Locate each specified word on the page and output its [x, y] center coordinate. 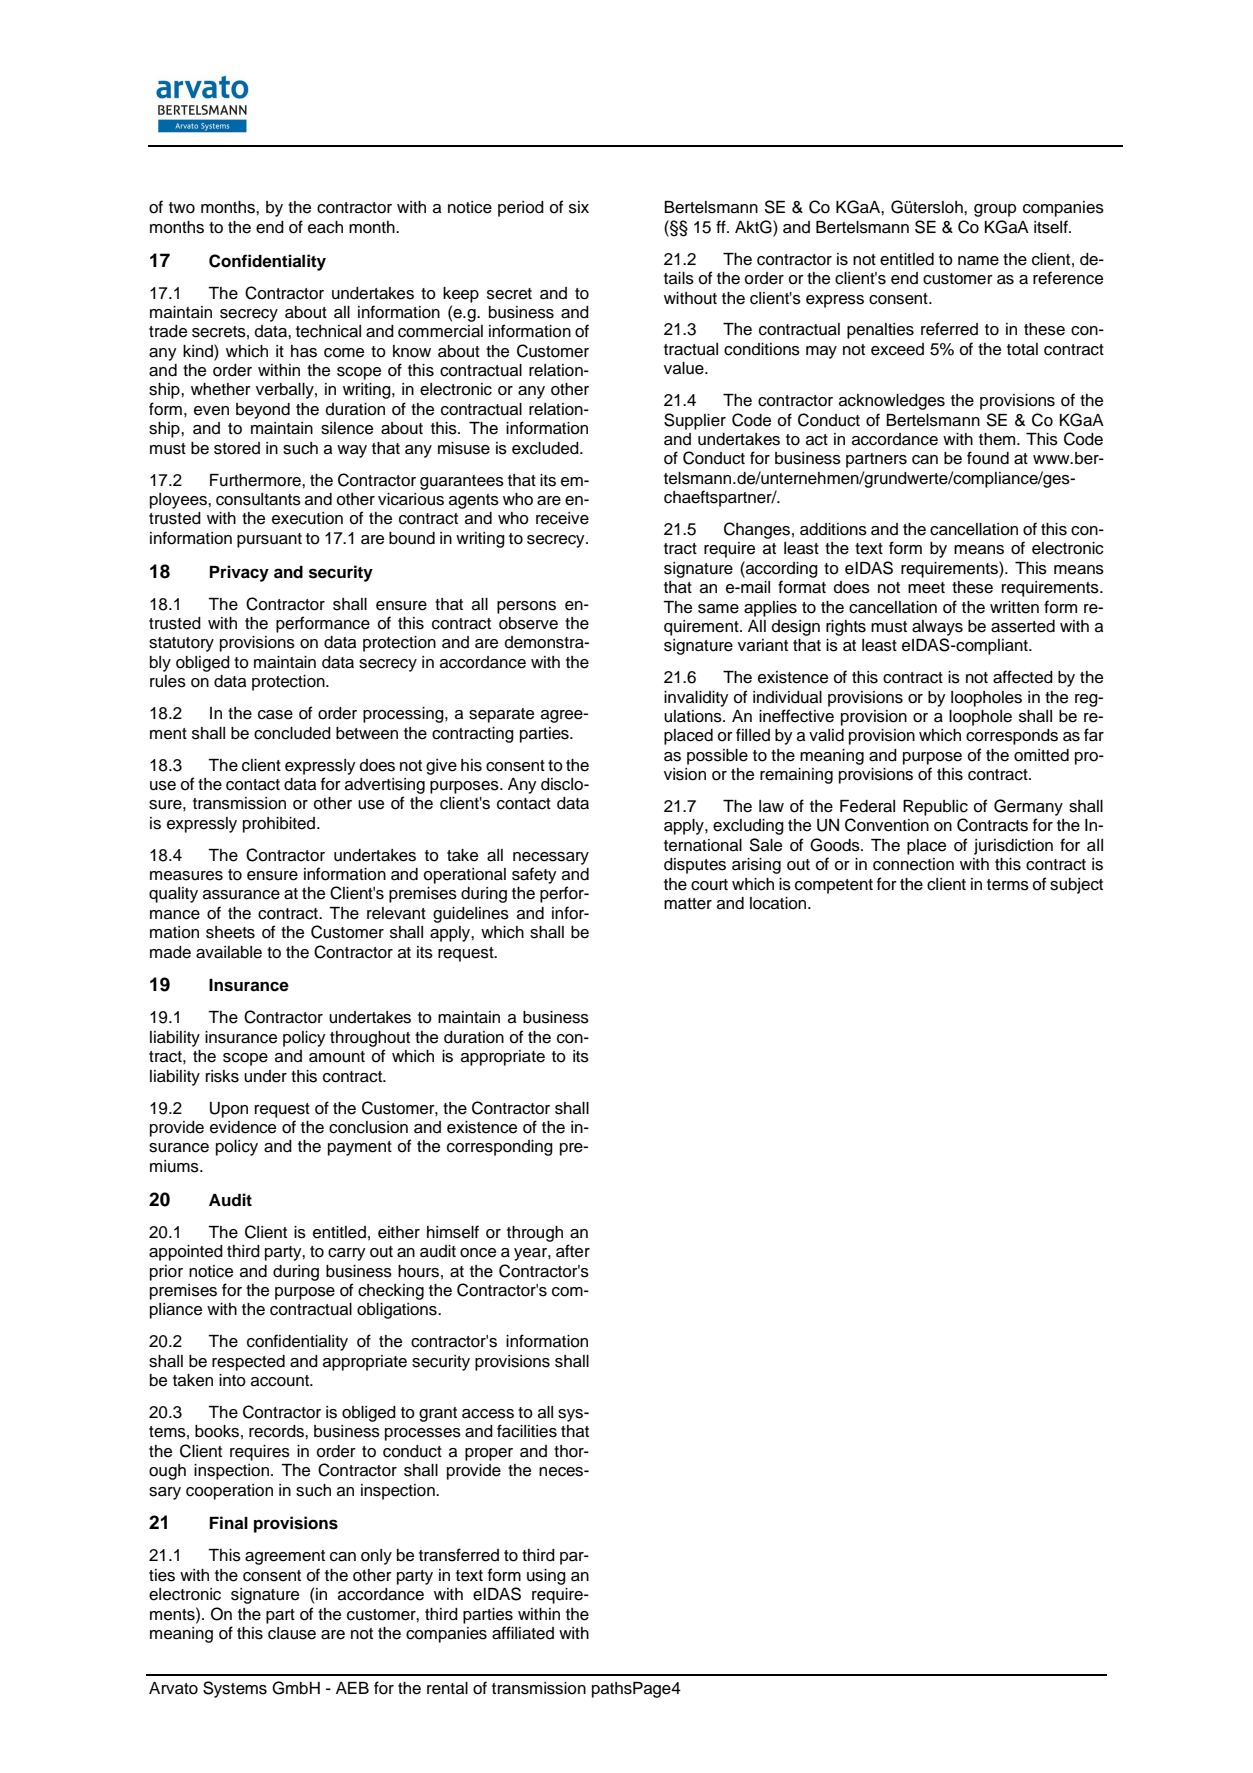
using [546, 1577]
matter [688, 904]
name [978, 261]
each [325, 227]
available [229, 952]
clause [292, 1633]
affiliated [523, 1633]
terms [1008, 885]
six [579, 207]
